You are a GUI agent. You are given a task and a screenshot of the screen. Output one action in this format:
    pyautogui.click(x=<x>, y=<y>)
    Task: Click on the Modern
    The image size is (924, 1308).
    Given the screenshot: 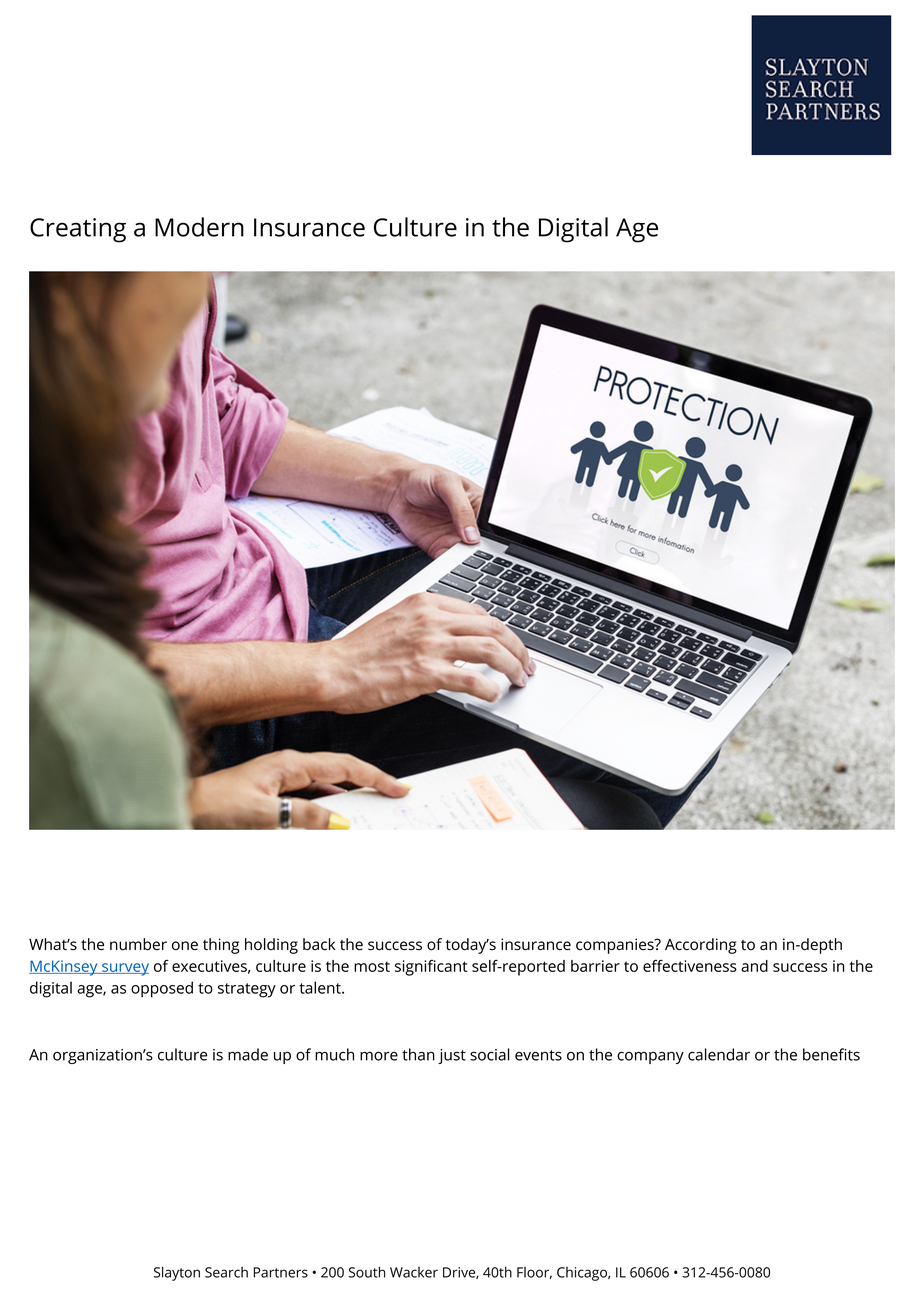 What is the action you would take?
    pyautogui.click(x=199, y=227)
